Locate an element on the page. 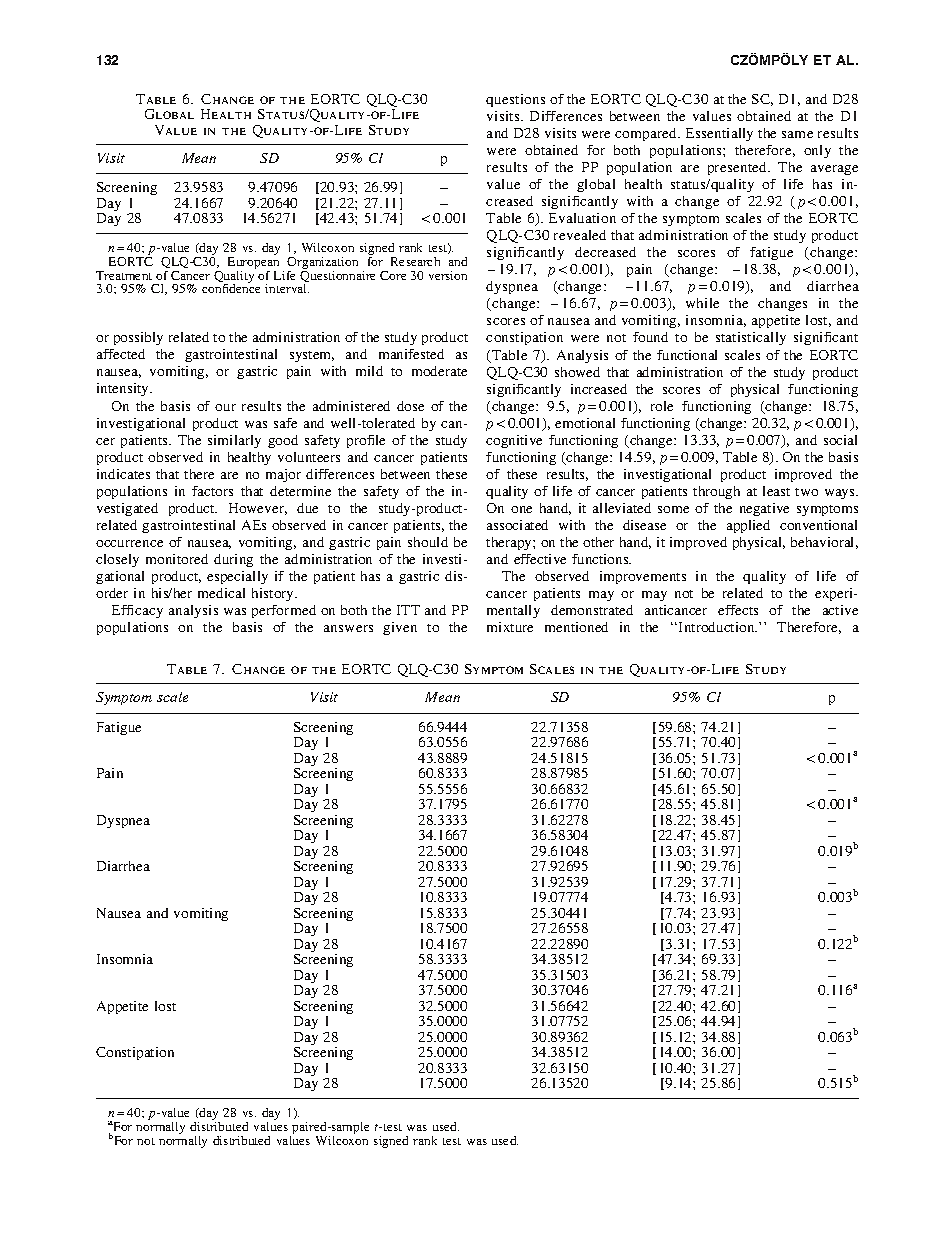 This document has height=1233, width=952. mixture is located at coordinates (510, 627).
